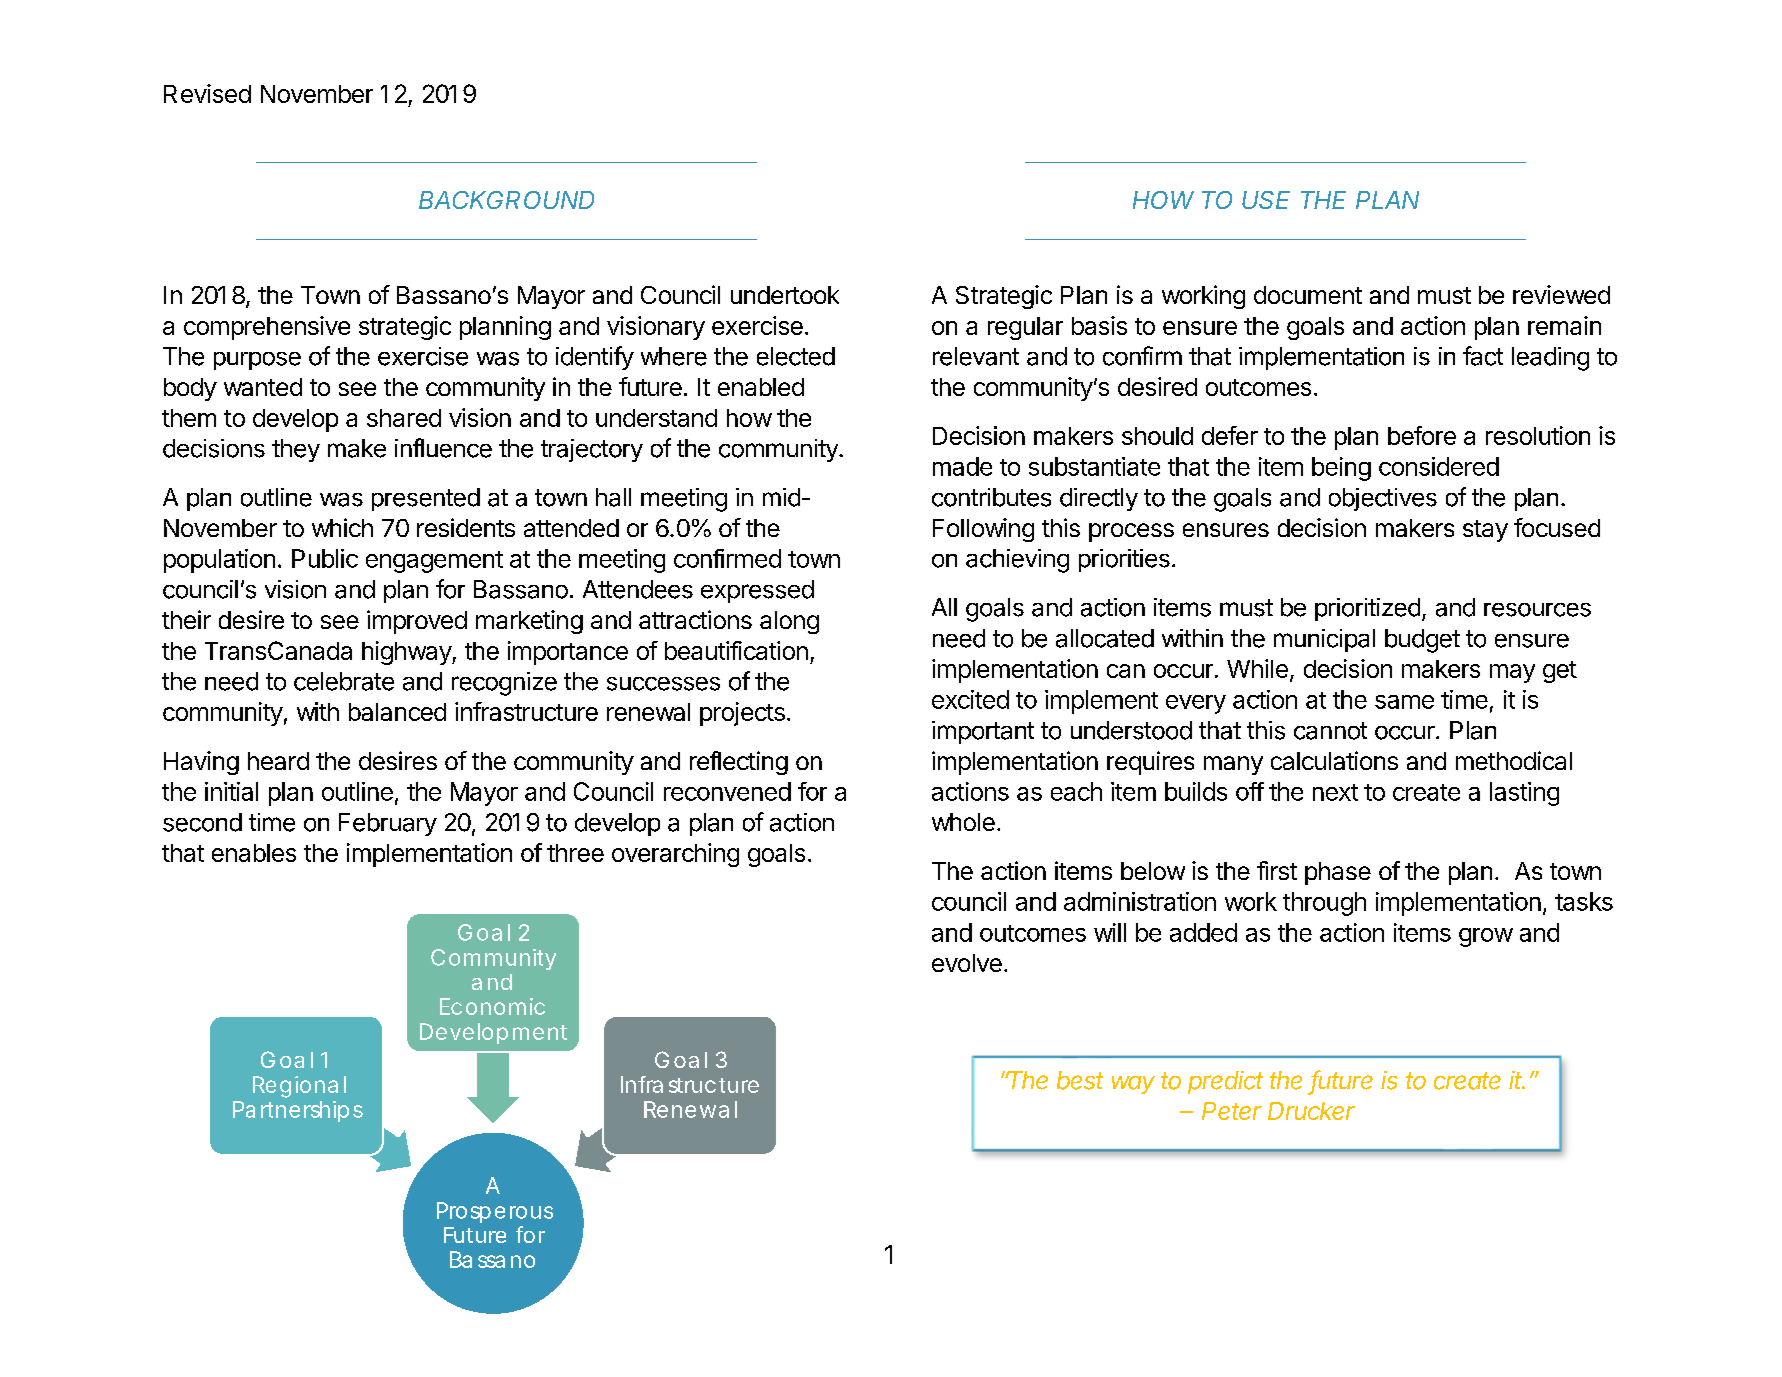 The width and height of the screenshot is (1782, 1377). What do you see at coordinates (506, 200) in the screenshot?
I see `BACKGROUND` at bounding box center [506, 200].
